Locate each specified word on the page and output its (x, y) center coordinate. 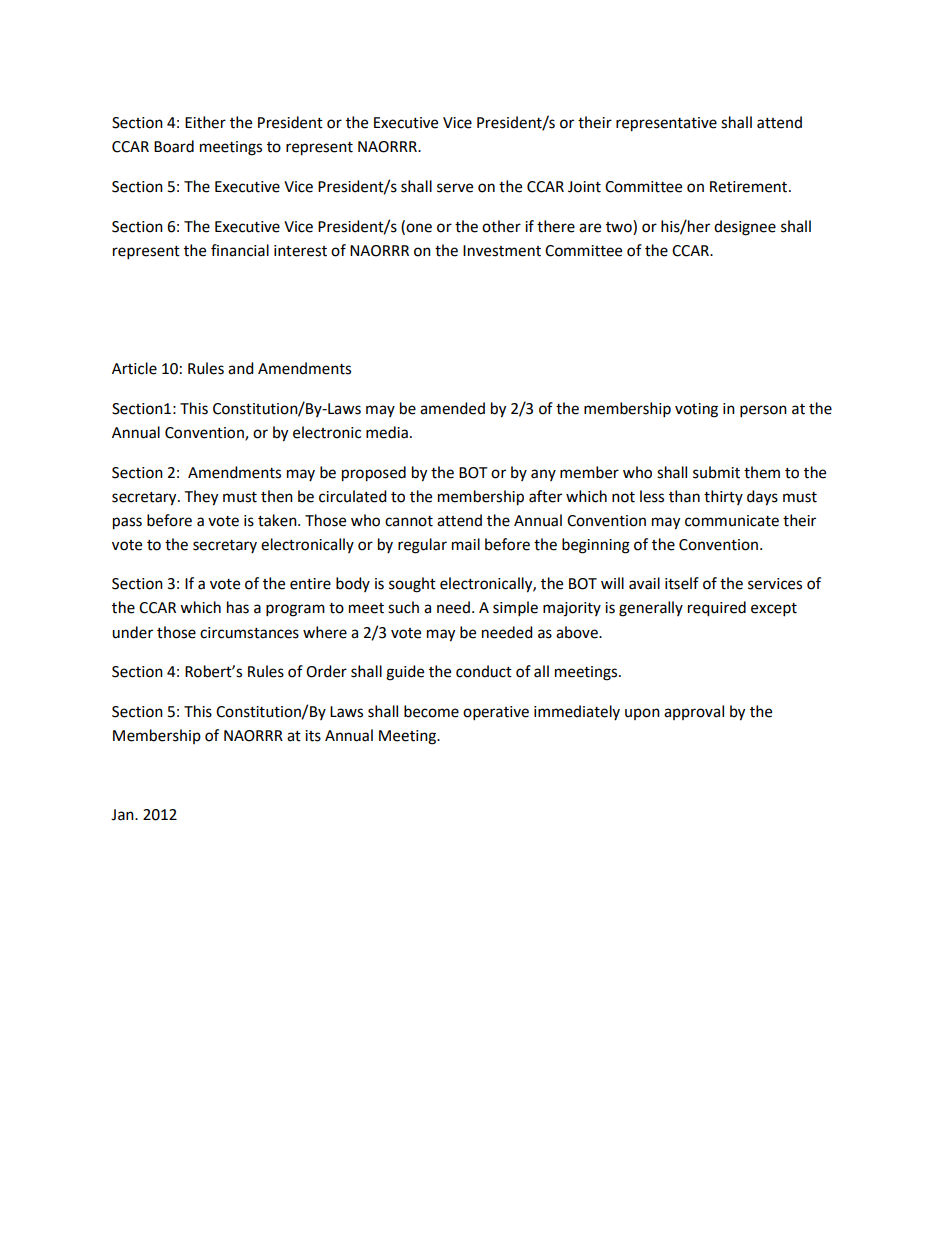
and (241, 368)
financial (240, 250)
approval (694, 712)
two (620, 226)
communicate (732, 521)
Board (174, 146)
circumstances (249, 633)
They (201, 498)
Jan (123, 815)
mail (466, 544)
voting (696, 410)
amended (452, 408)
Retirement (750, 187)
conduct (484, 671)
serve (455, 188)
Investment (502, 251)
